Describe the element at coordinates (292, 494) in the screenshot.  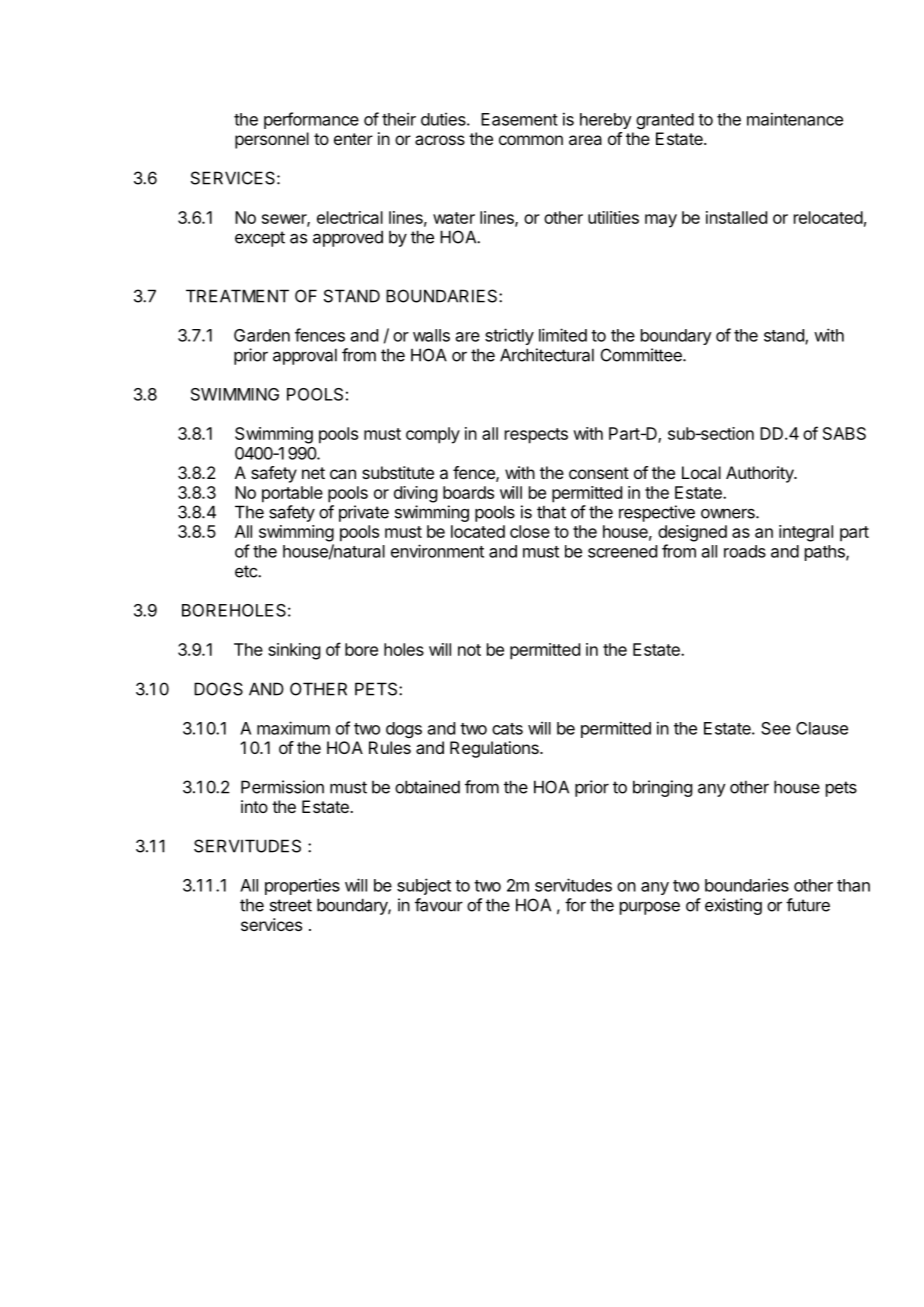
I see `portable` at that location.
